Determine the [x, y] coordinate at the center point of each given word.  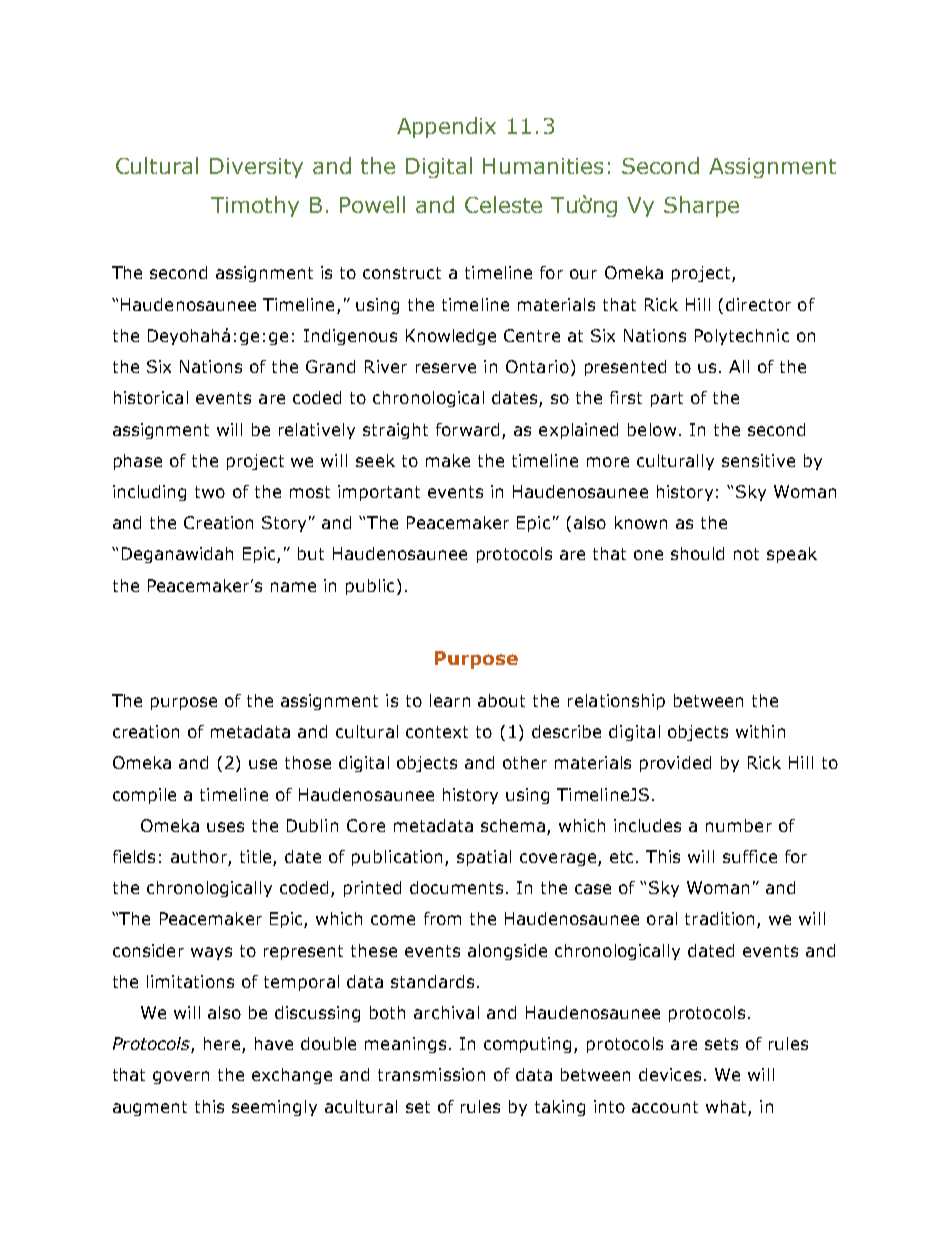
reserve [446, 368]
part [667, 399]
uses [225, 827]
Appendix [446, 127]
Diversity [256, 168]
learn [450, 700]
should [697, 553]
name [293, 587]
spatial [484, 858]
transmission [431, 1074]
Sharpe [701, 206]
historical [151, 397]
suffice [750, 856]
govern [181, 1077]
